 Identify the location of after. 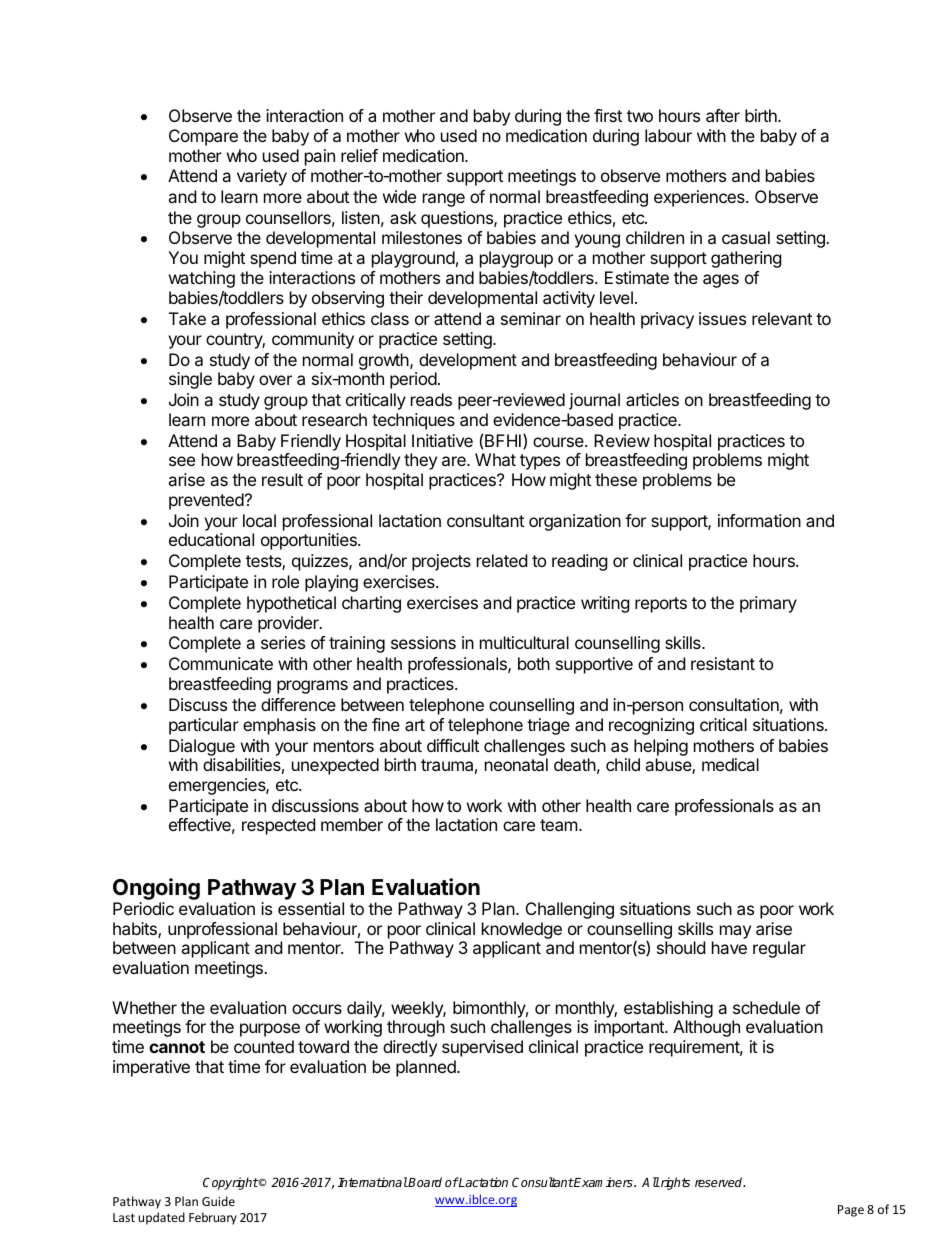
(723, 115).
